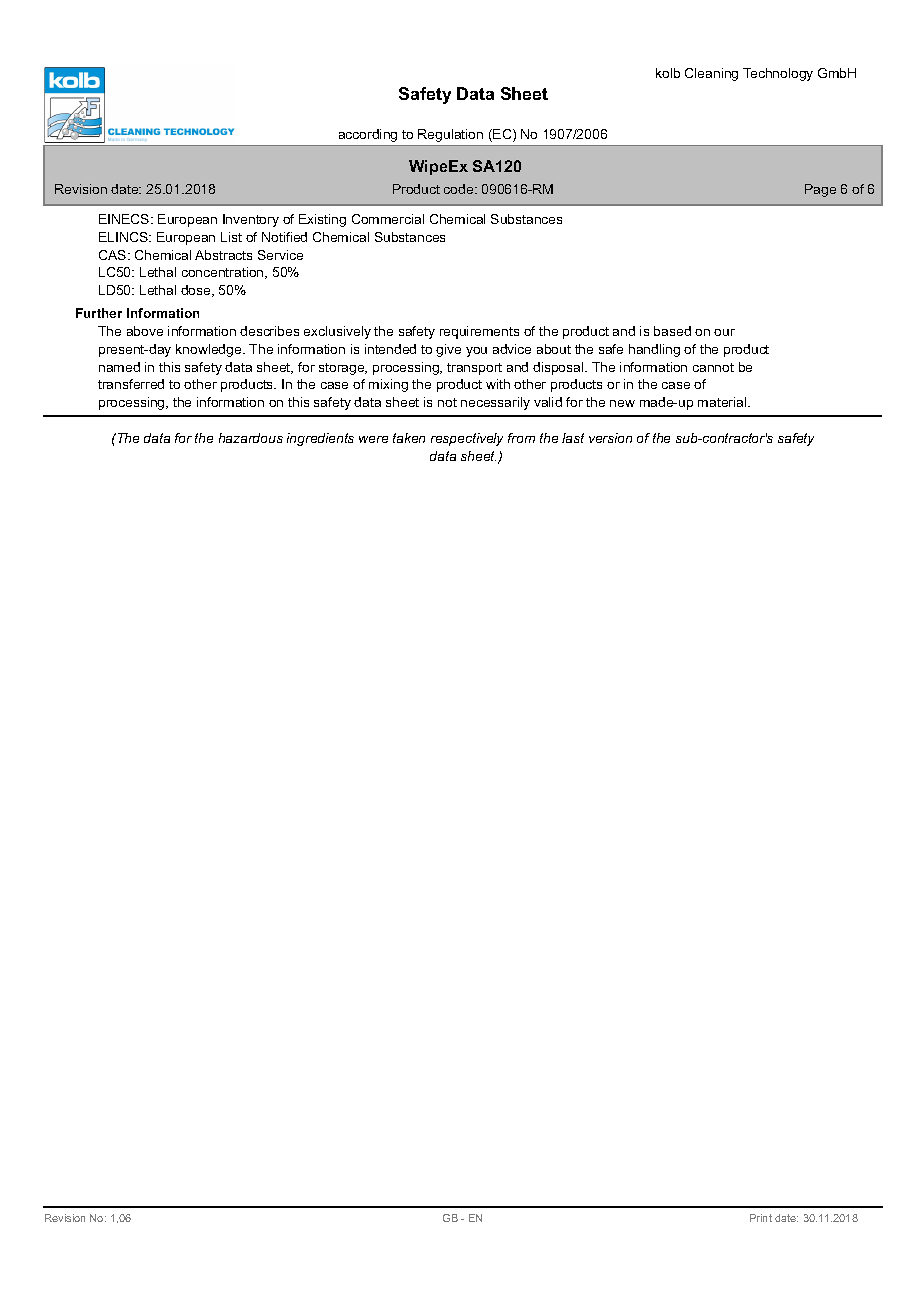 The width and height of the image is (924, 1307). What do you see at coordinates (610, 438) in the image?
I see `version` at bounding box center [610, 438].
